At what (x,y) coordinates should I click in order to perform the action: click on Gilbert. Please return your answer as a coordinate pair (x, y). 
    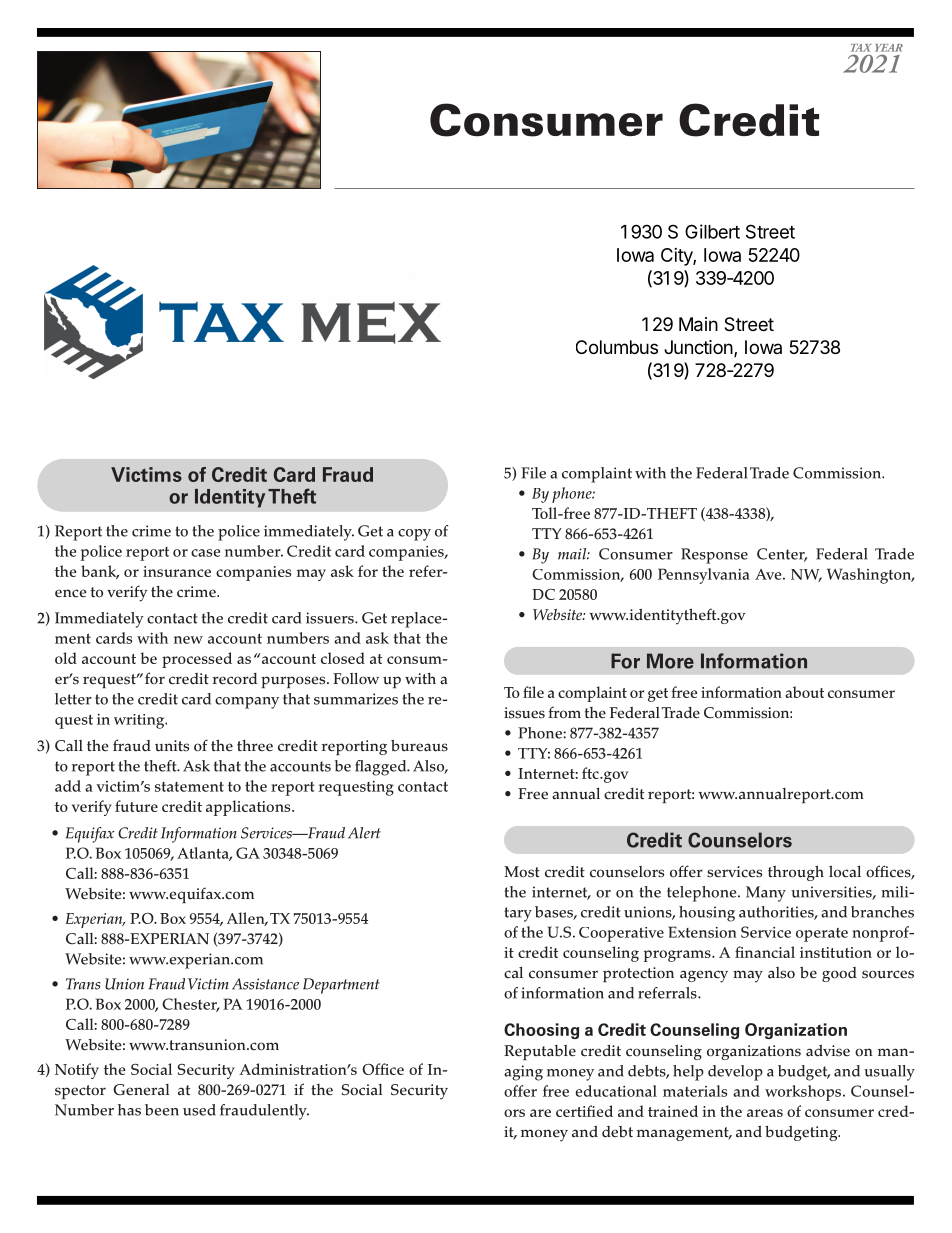
    Looking at the image, I should click on (712, 231).
